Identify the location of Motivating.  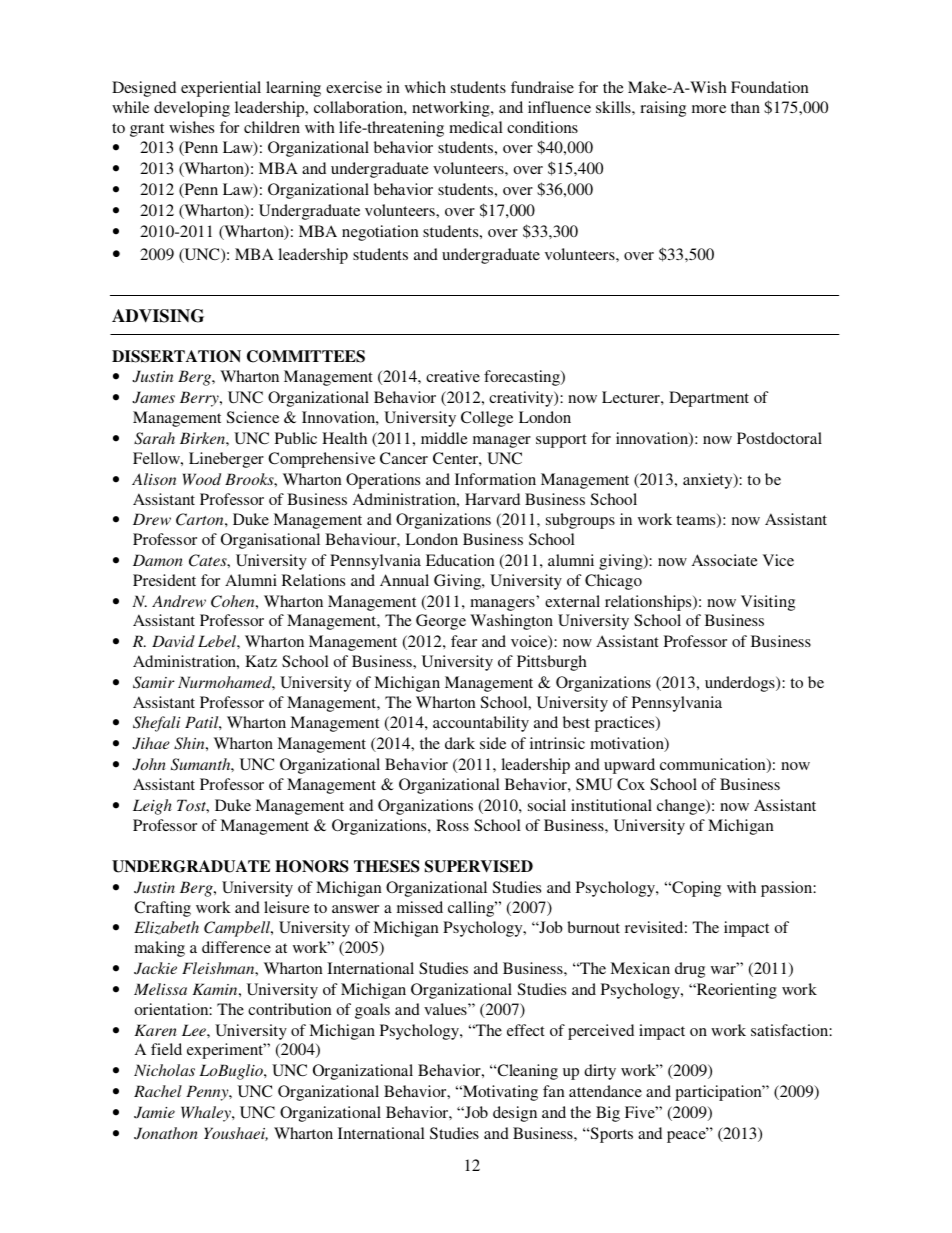
(499, 1093).
